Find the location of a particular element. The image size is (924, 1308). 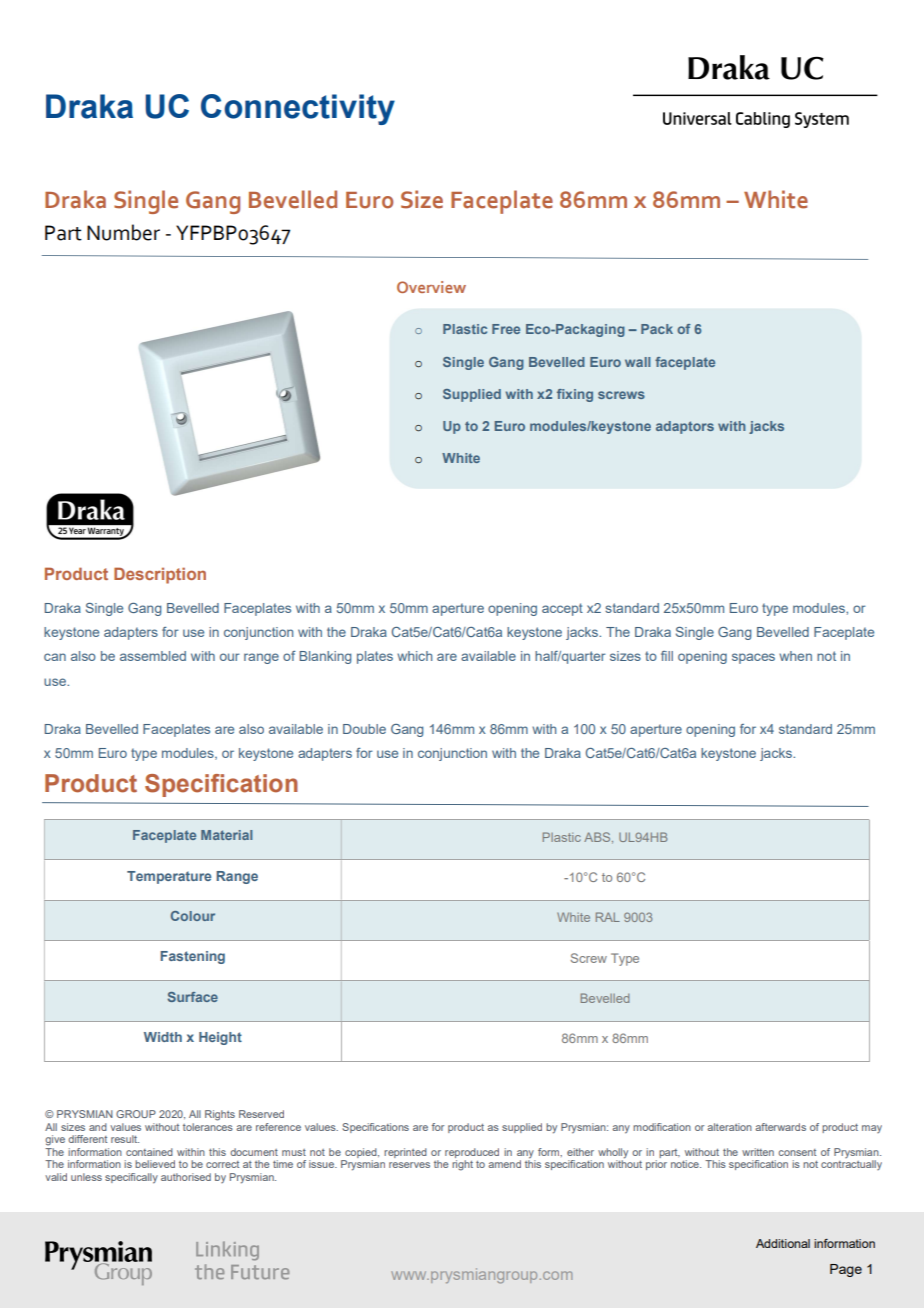

specifically is located at coordinates (131, 1178).
